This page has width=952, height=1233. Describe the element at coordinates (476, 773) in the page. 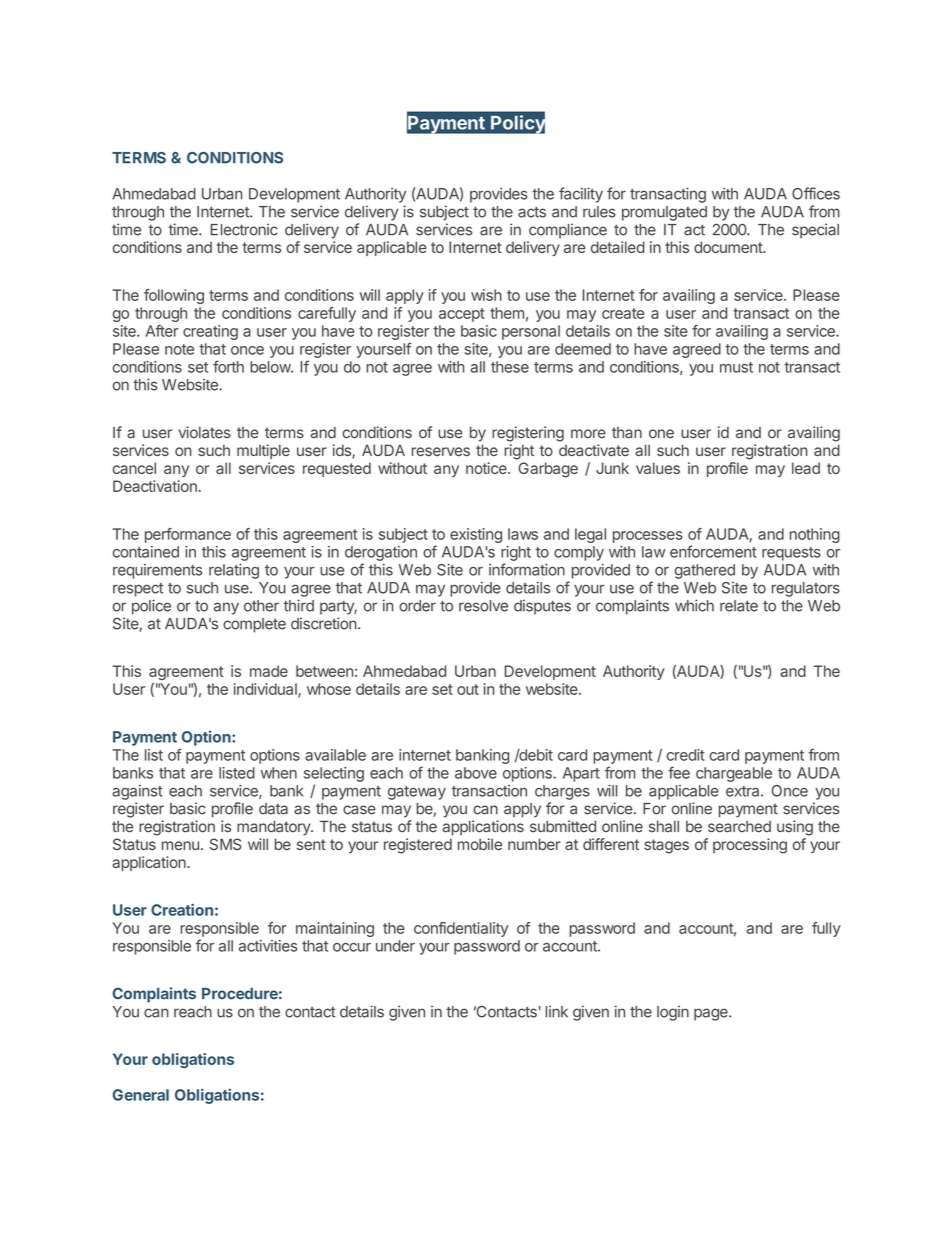

I see `above` at that location.
